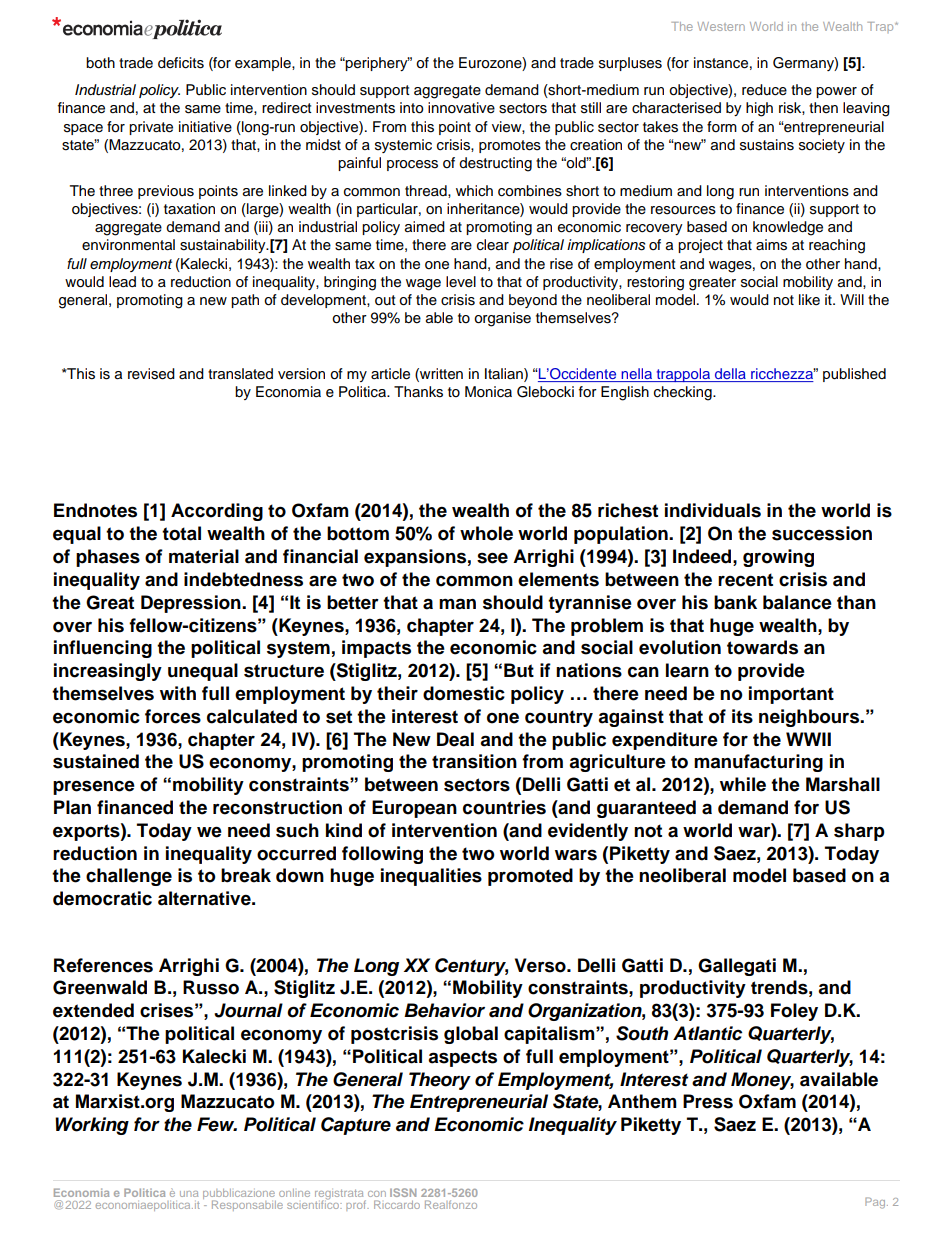 The height and width of the document is (1233, 952). I want to click on like, so click(809, 299).
